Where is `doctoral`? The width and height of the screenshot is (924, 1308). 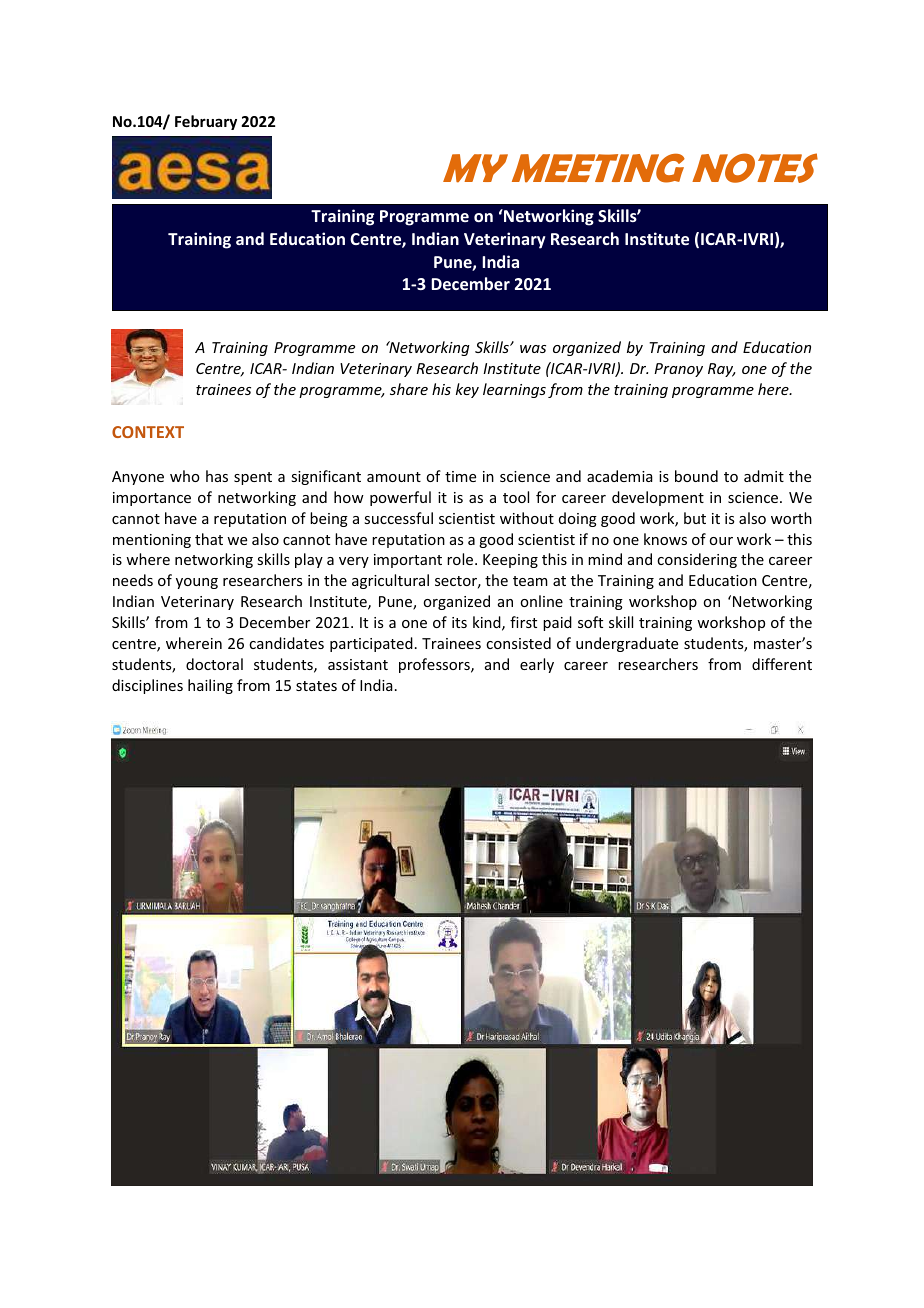 doctoral is located at coordinates (214, 664).
